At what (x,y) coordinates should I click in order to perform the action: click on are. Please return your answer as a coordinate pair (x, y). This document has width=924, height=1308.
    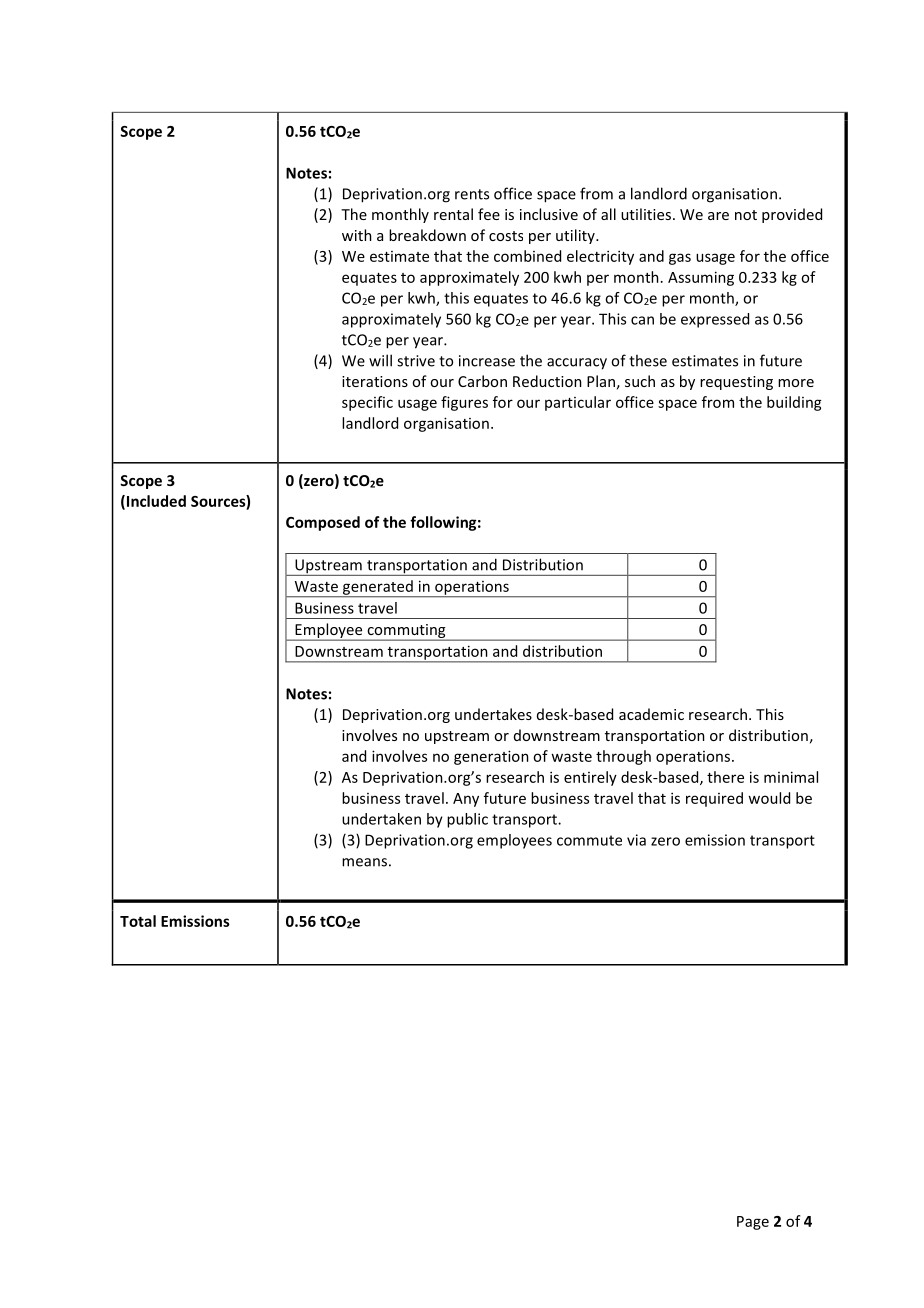
    Looking at the image, I should click on (718, 216).
